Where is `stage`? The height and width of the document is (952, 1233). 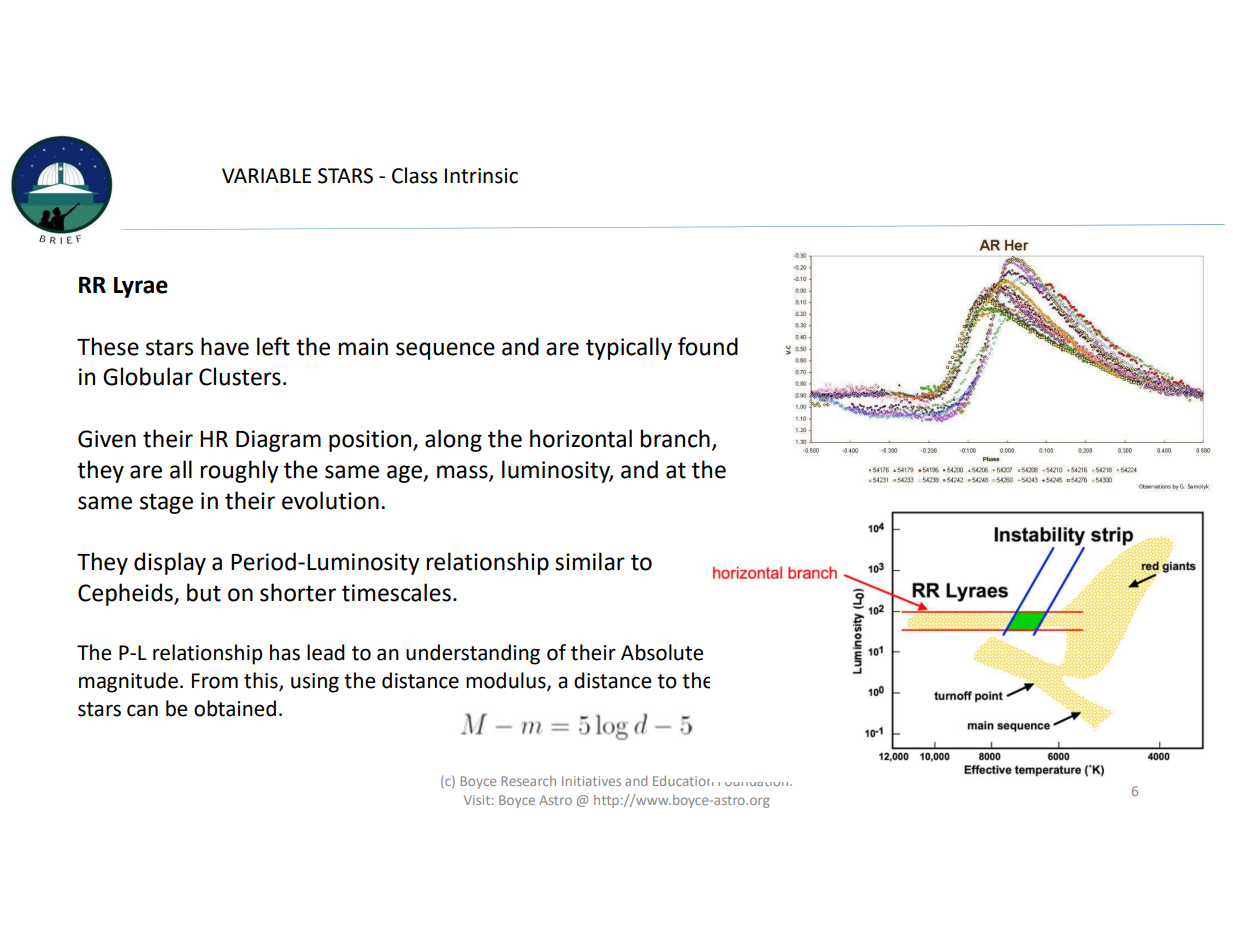
stage is located at coordinates (166, 503).
